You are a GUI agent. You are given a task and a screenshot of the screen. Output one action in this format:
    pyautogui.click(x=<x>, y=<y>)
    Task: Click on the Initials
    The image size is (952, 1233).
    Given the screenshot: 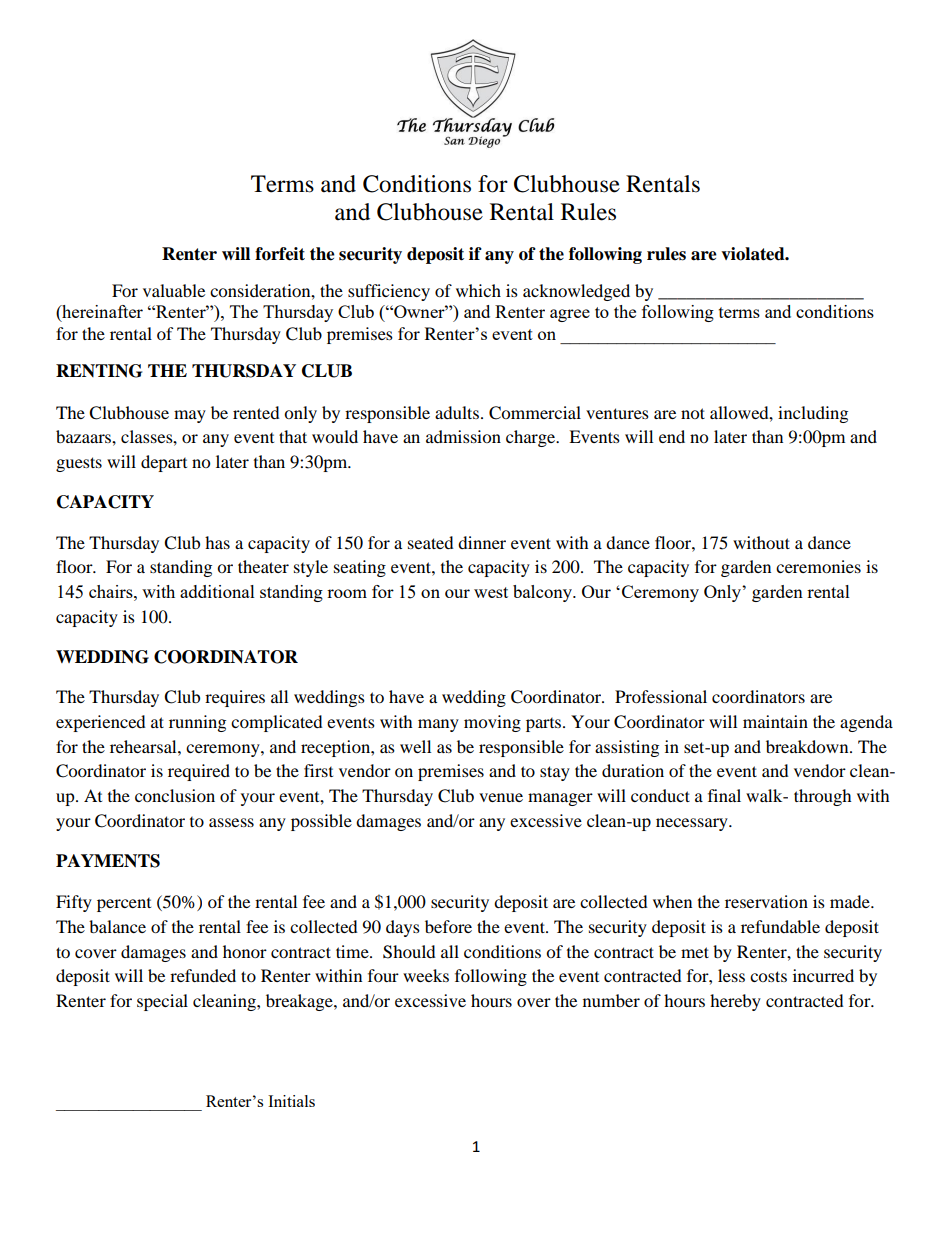 What is the action you would take?
    pyautogui.click(x=291, y=1101)
